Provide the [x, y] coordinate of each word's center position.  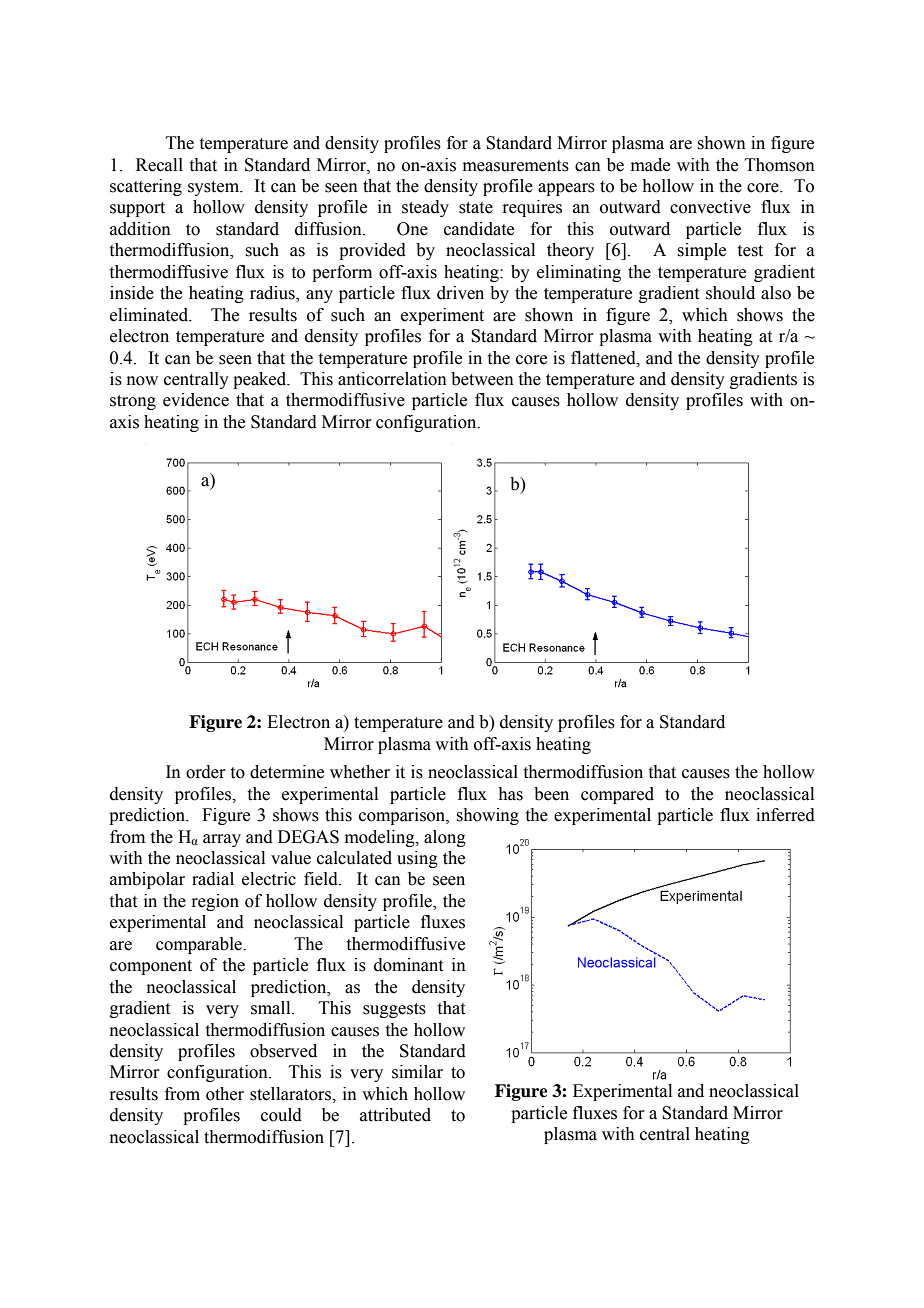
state [476, 208]
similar [417, 1072]
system [215, 188]
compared [617, 795]
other [225, 1094]
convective [710, 207]
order [206, 772]
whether [360, 772]
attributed [395, 1115]
